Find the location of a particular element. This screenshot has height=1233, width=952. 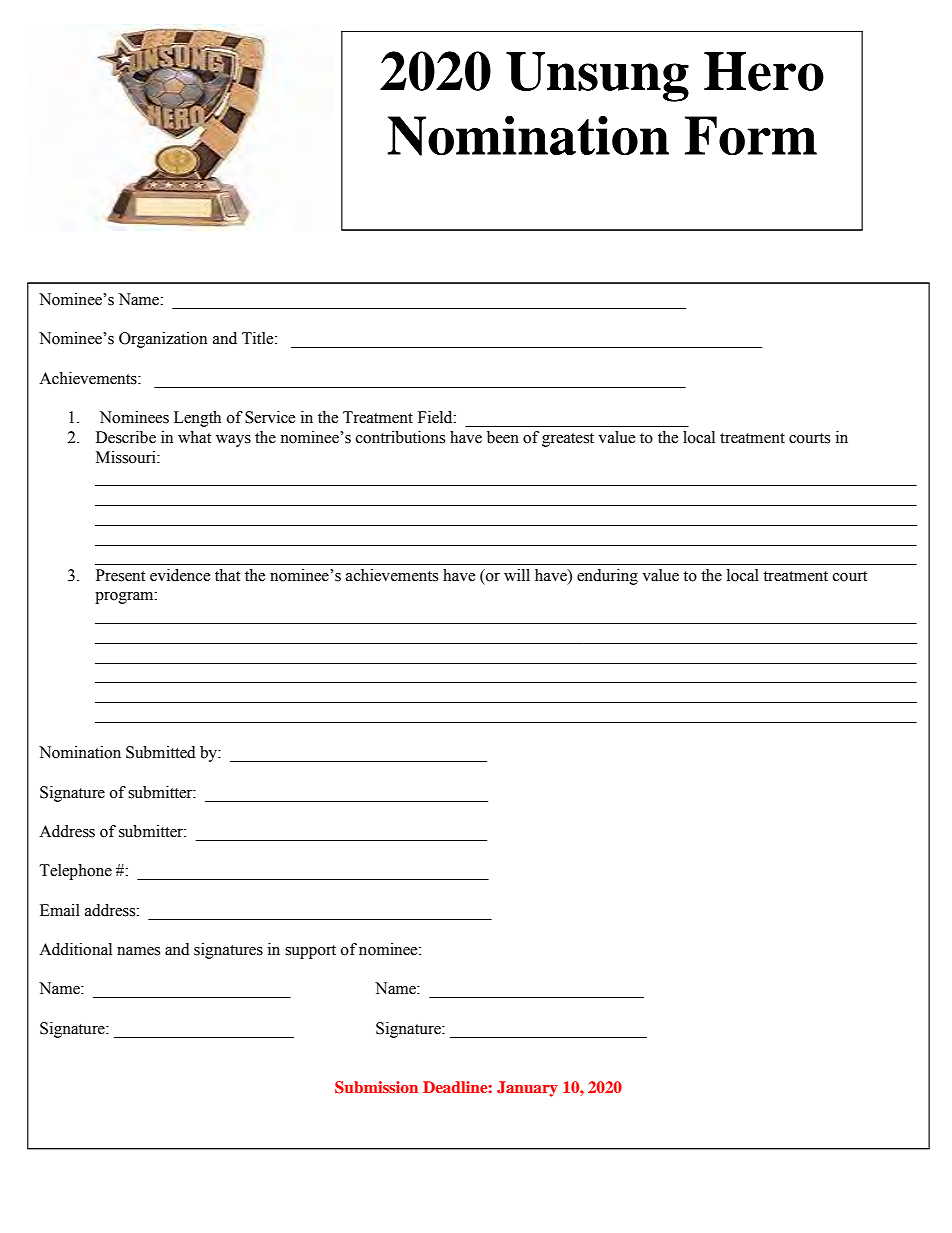

Title is located at coordinates (259, 338).
